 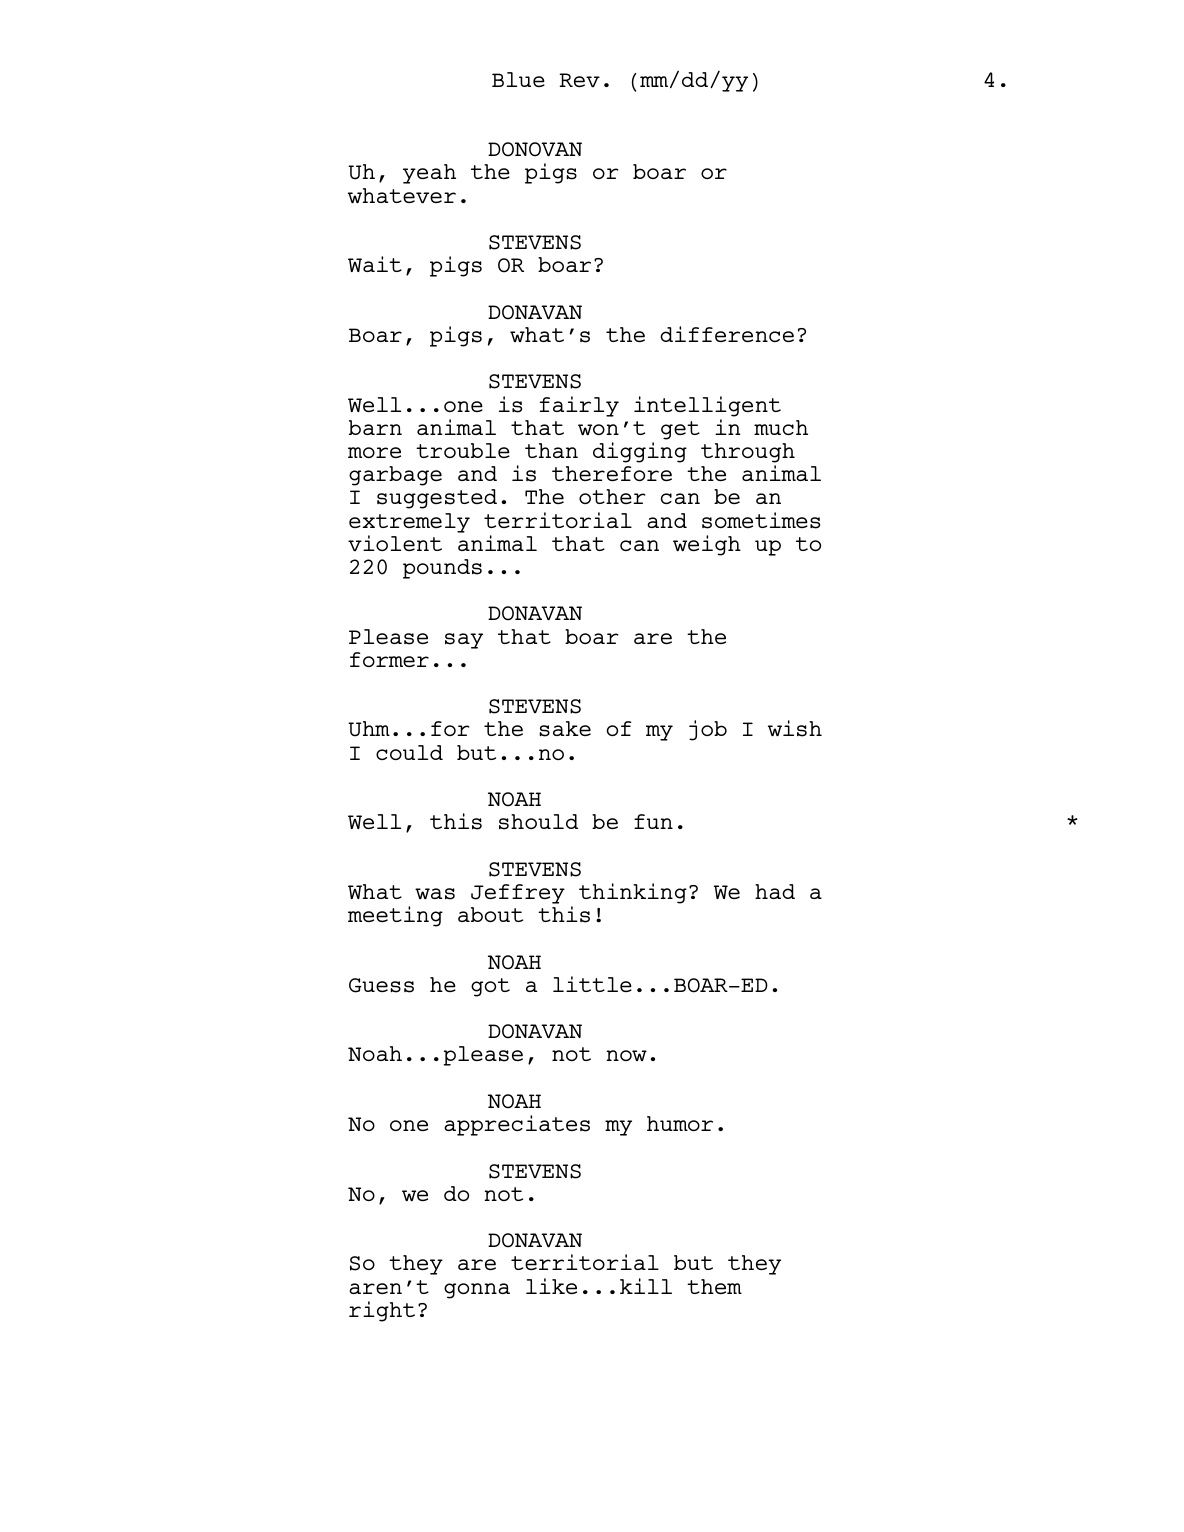 What do you see at coordinates (477, 1291) in the screenshot?
I see `gonna` at bounding box center [477, 1291].
